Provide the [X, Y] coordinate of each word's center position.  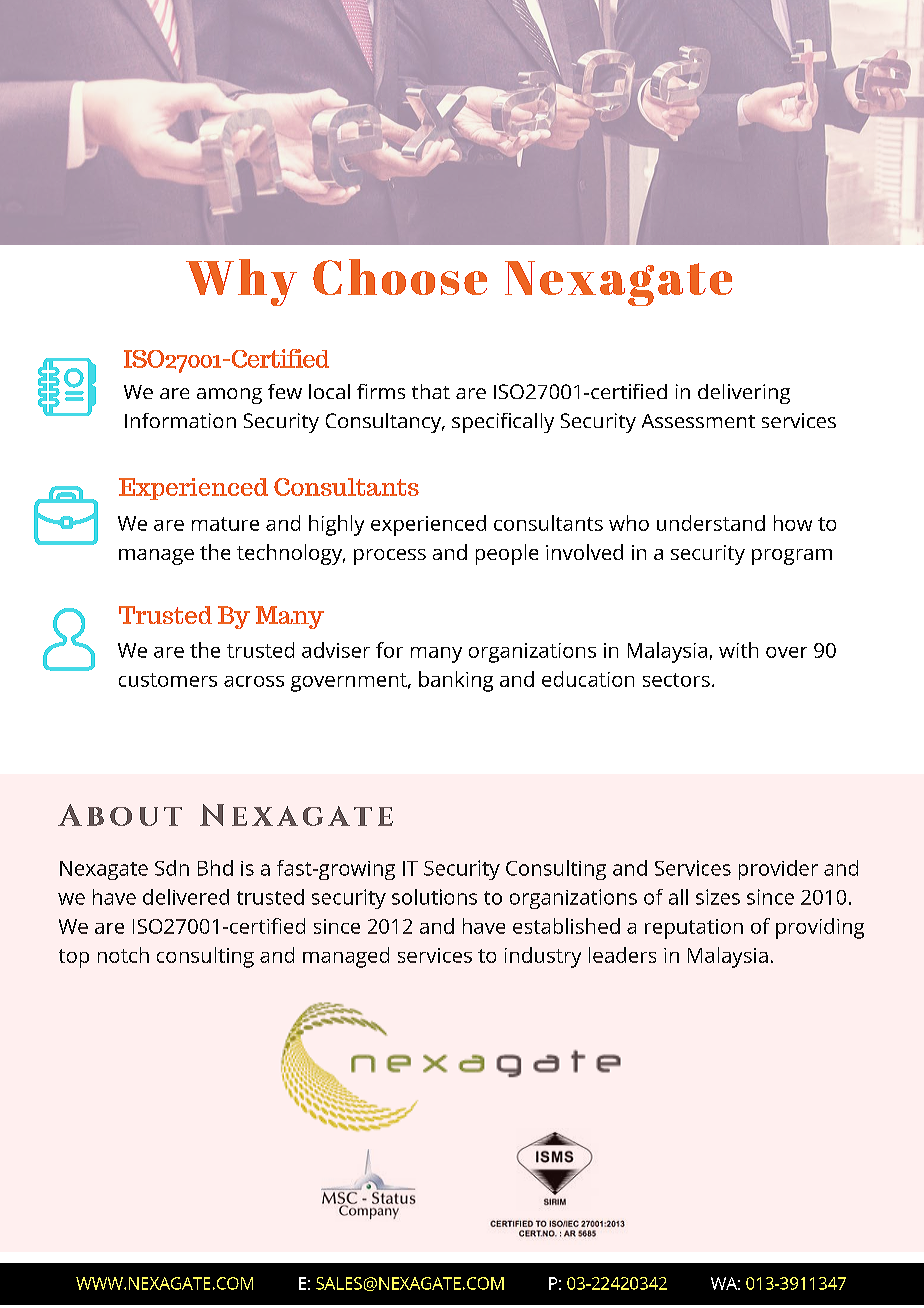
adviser [336, 650]
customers [168, 680]
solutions [434, 897]
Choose [400, 277]
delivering [744, 394]
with [738, 650]
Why [241, 282]
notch [123, 955]
